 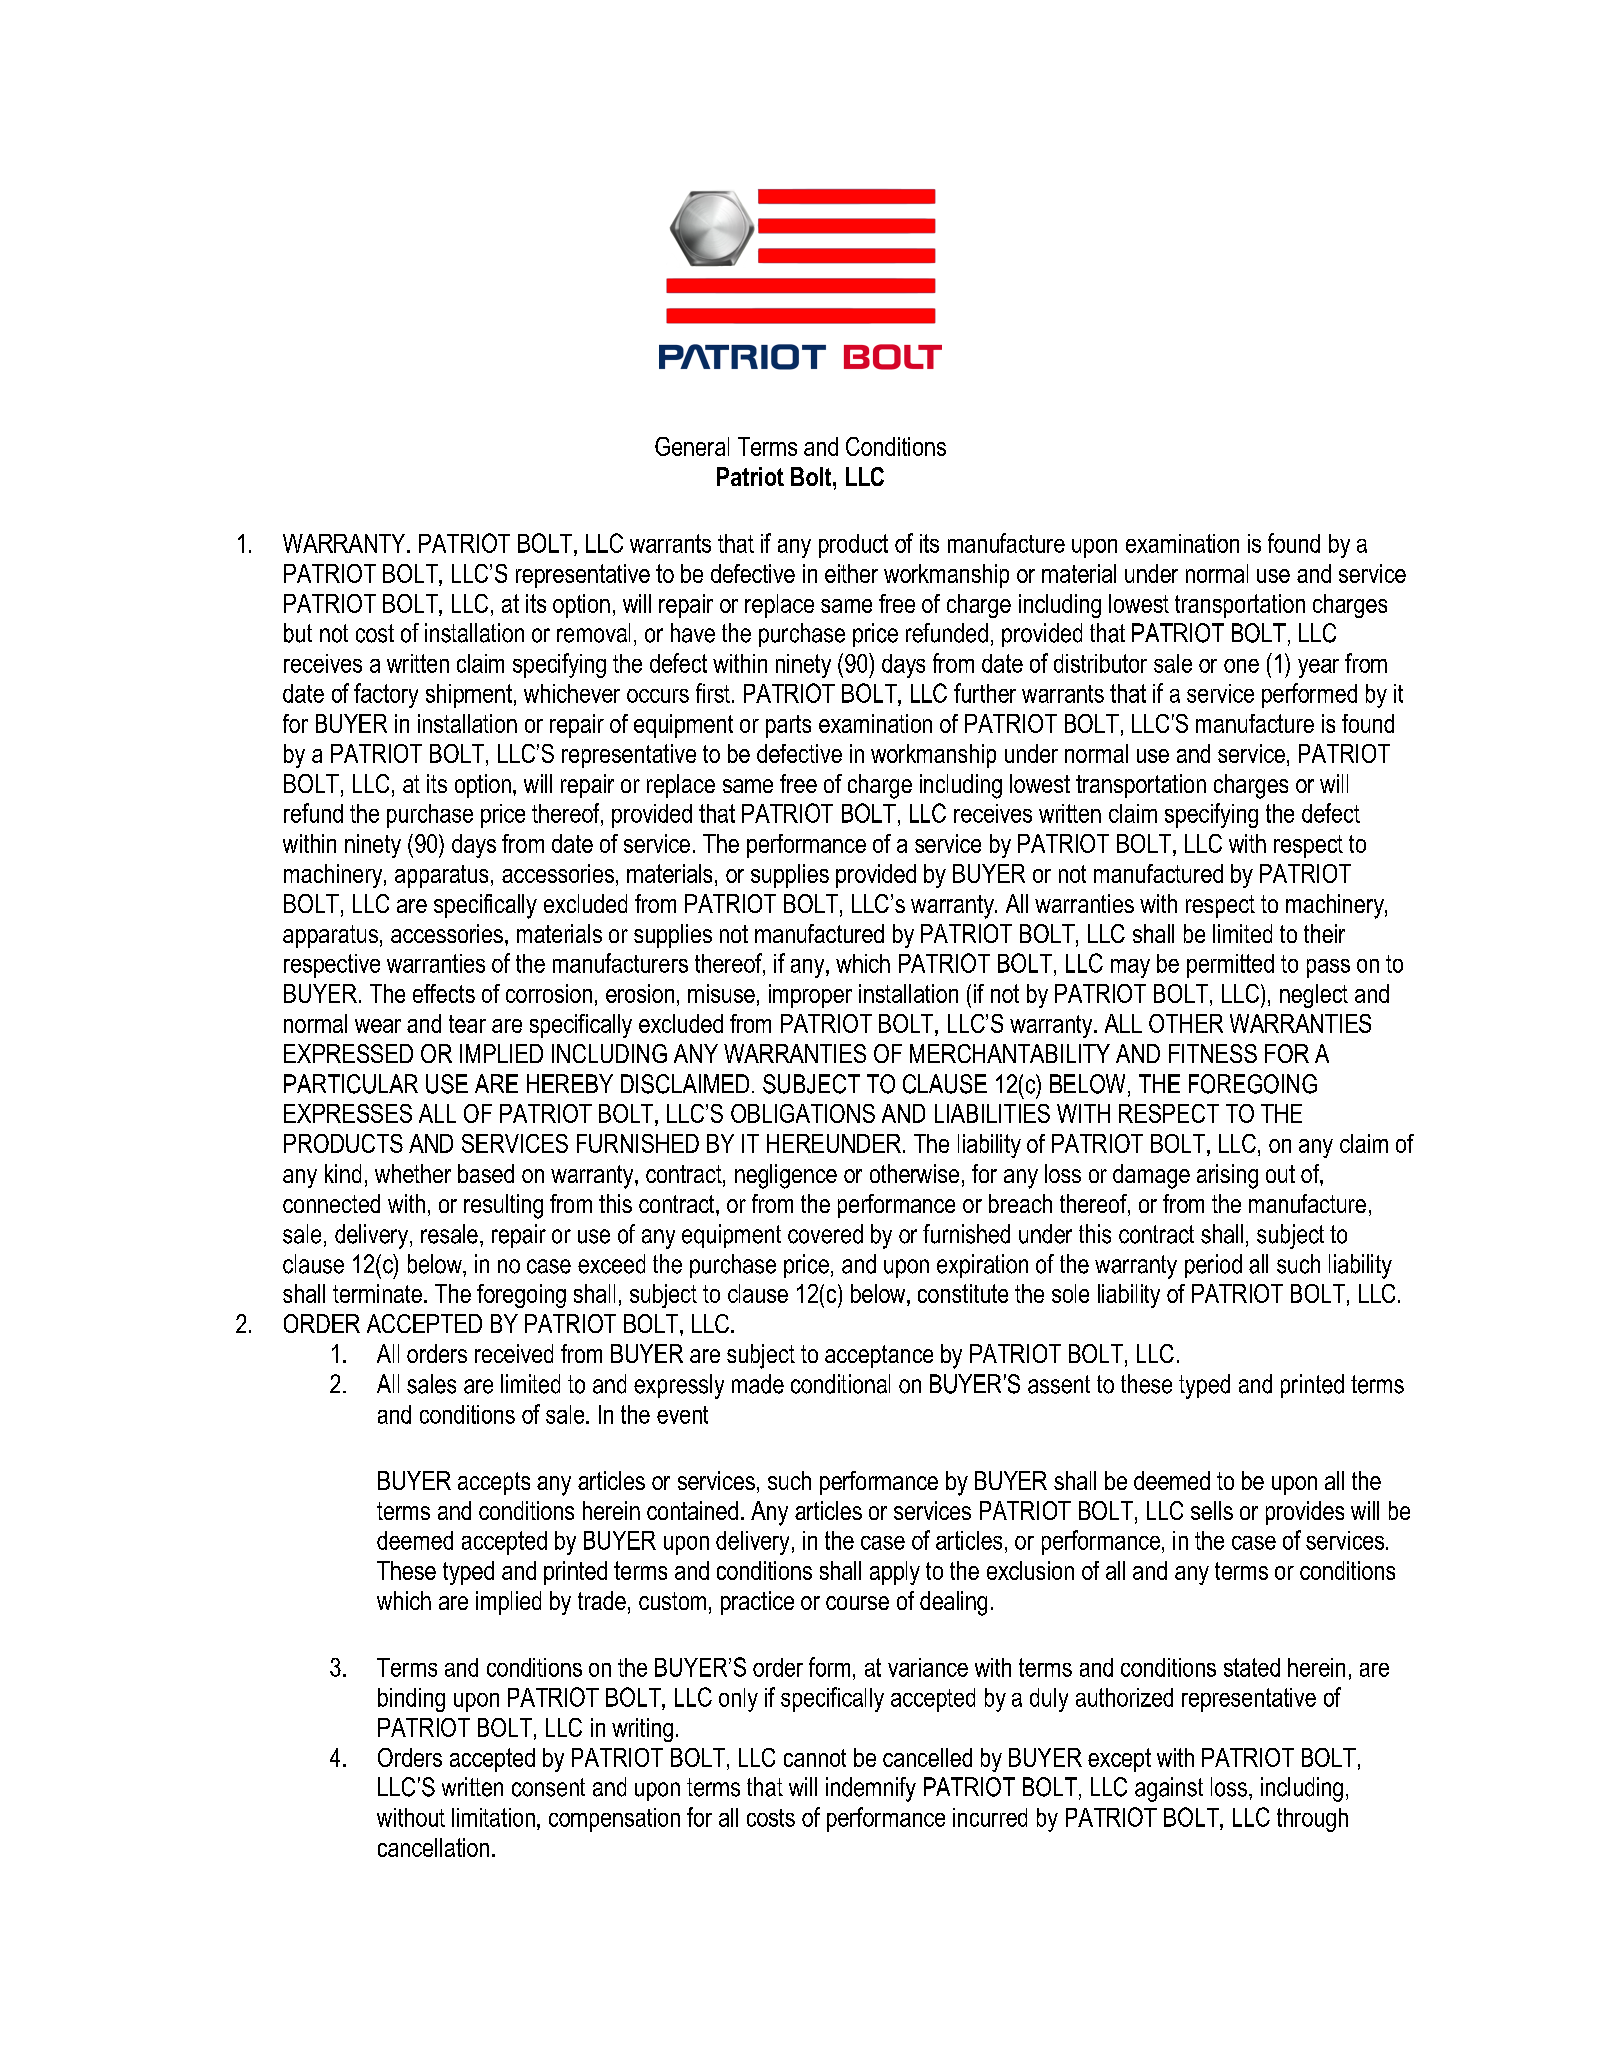 What do you see at coordinates (1213, 1266) in the document?
I see `period` at bounding box center [1213, 1266].
